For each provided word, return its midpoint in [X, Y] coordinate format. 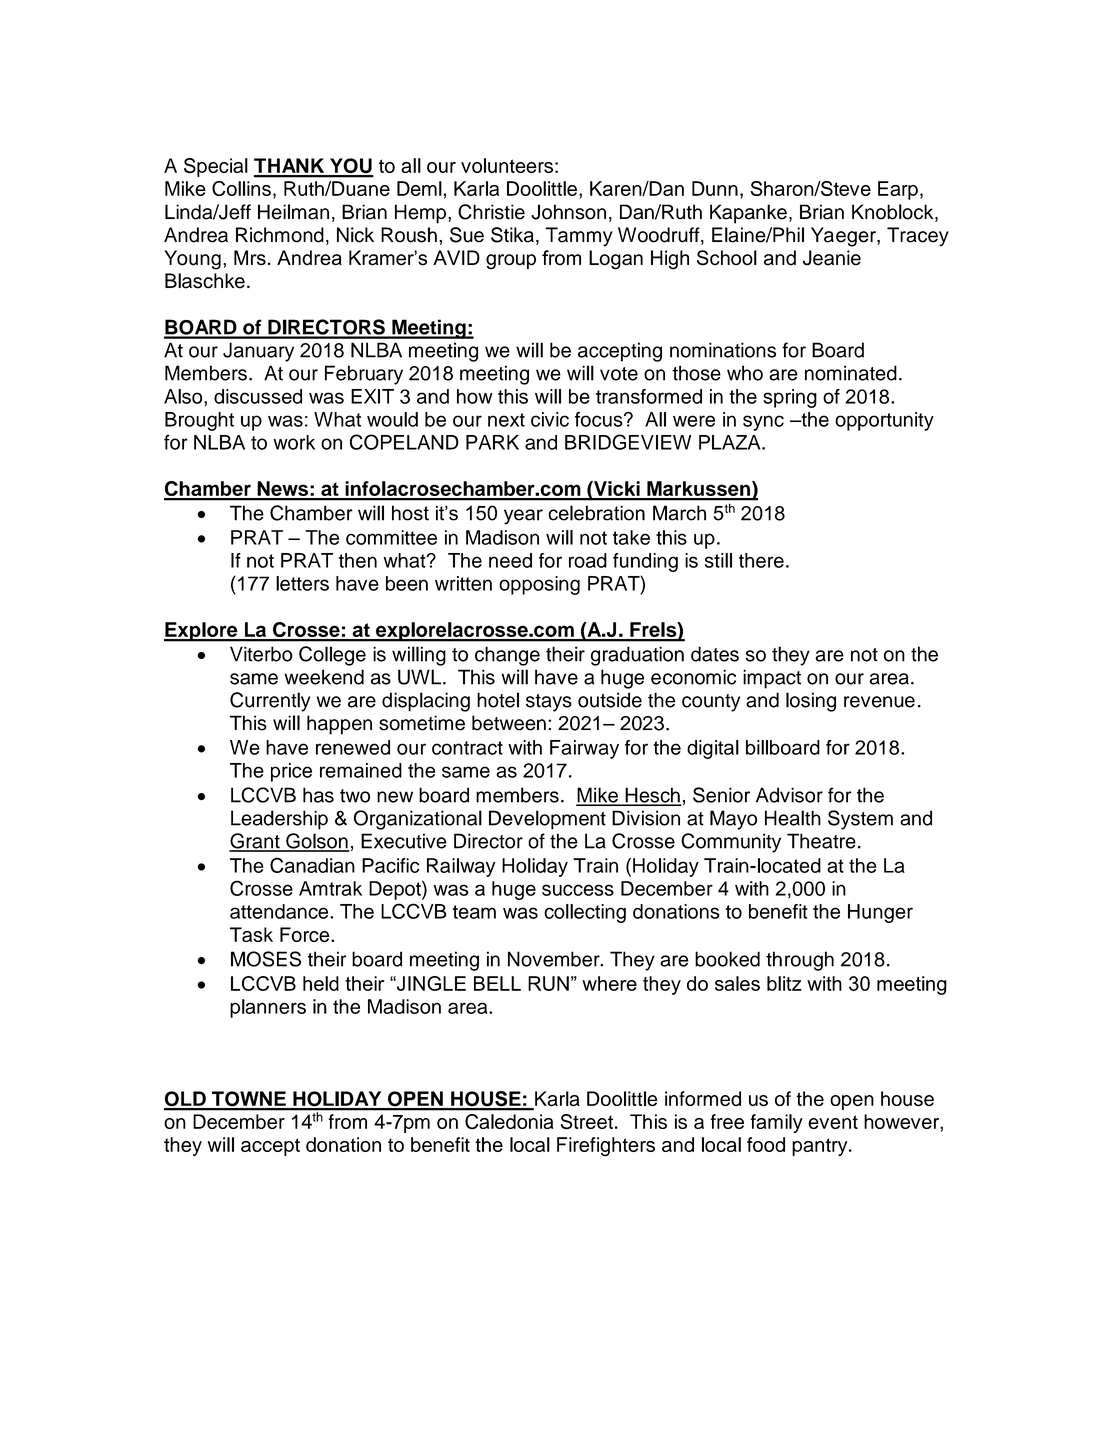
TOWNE [249, 1100]
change [507, 656]
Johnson [568, 212]
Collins [241, 188]
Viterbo [261, 654]
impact [772, 679]
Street [587, 1122]
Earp [898, 190]
